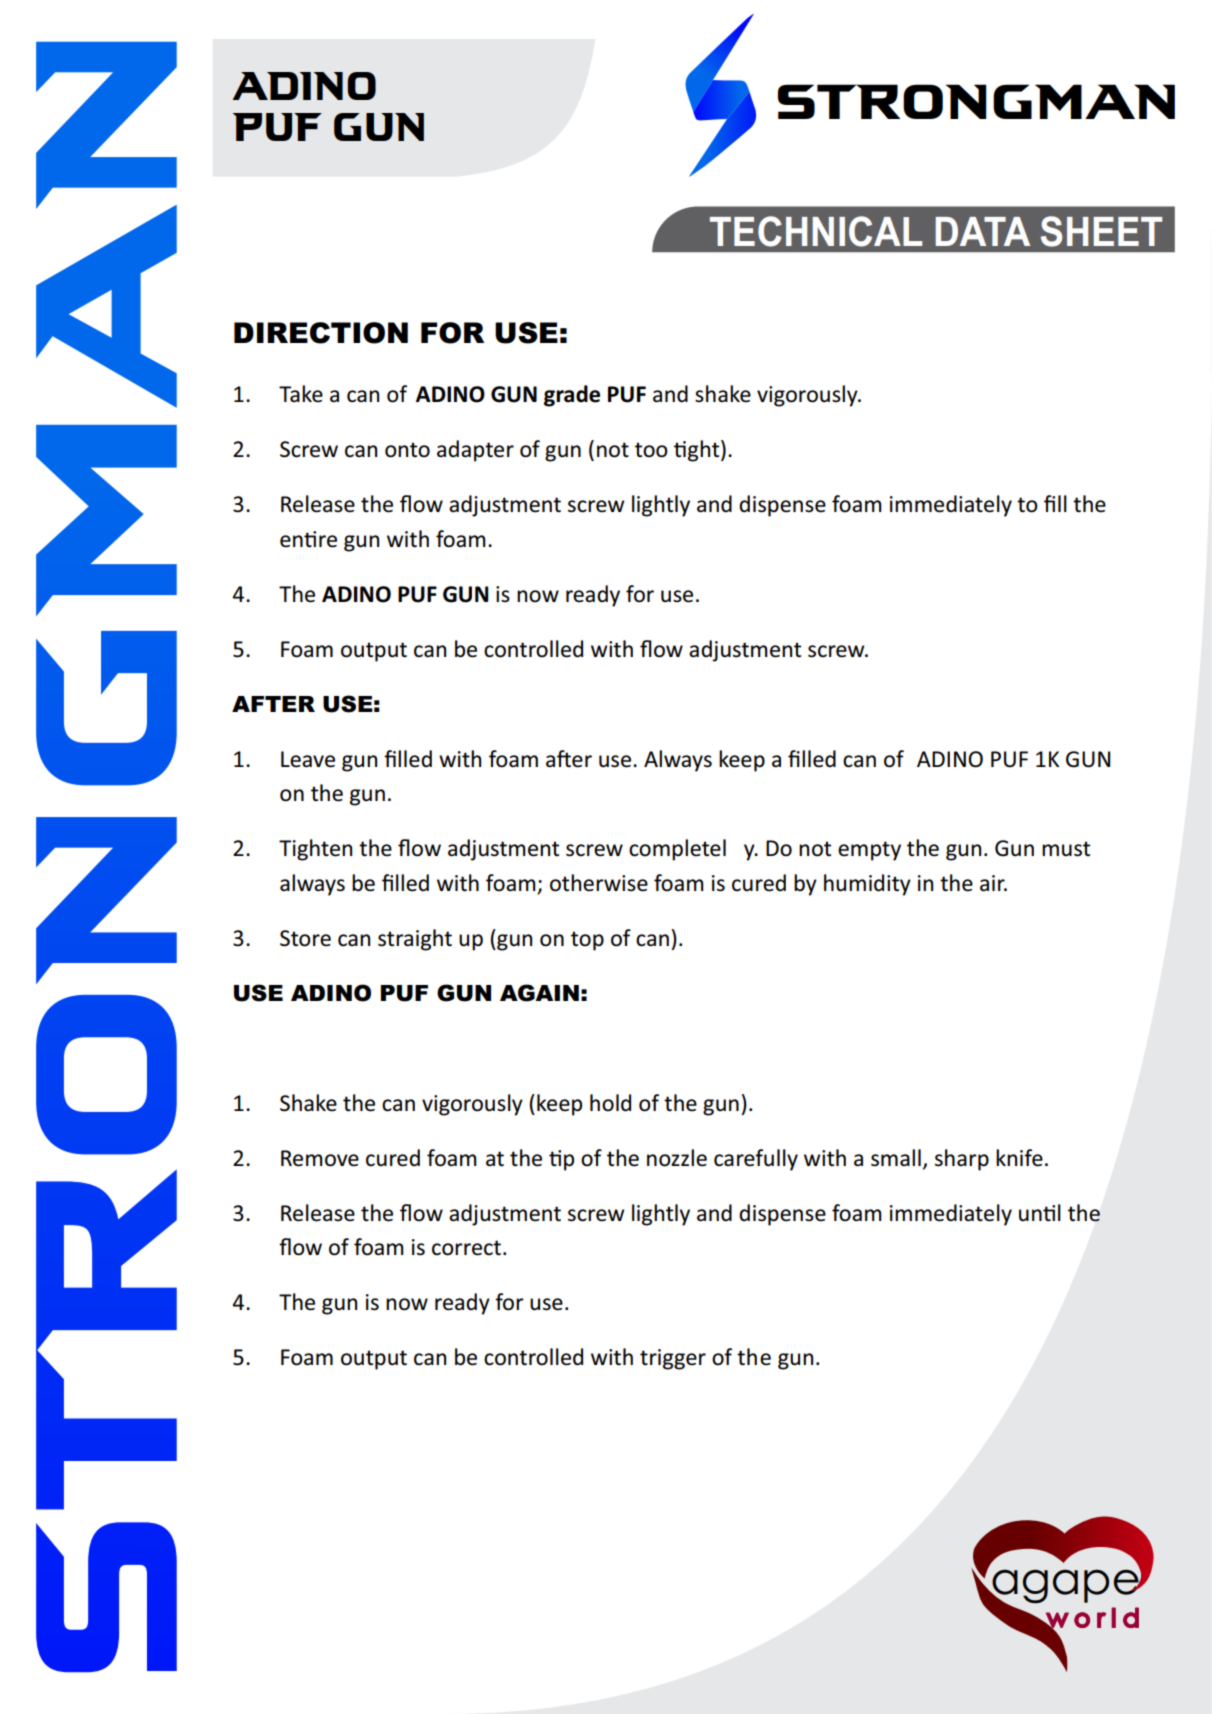 The width and height of the screenshot is (1212, 1714). Describe the element at coordinates (673, 1359) in the screenshot. I see `trigger` at that location.
